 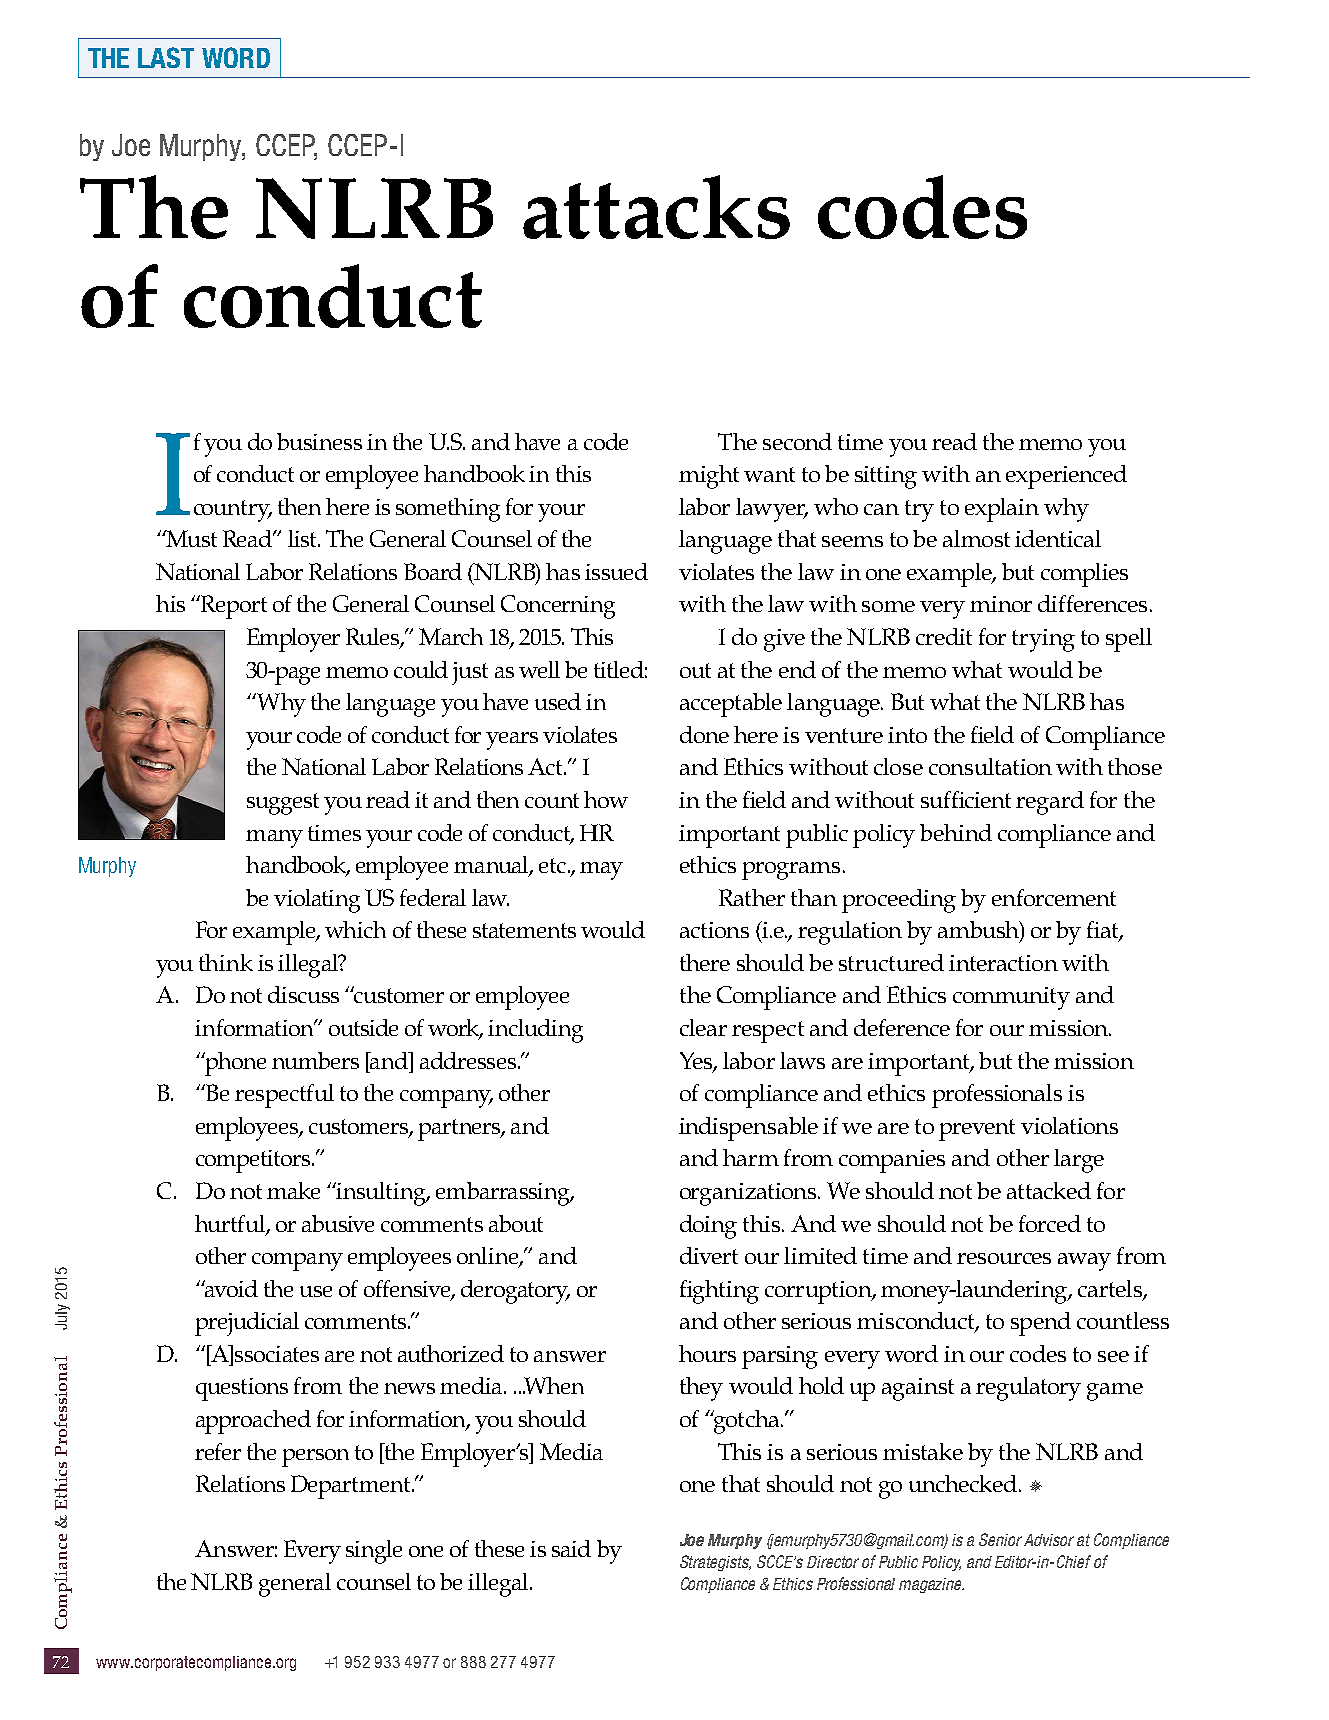 I want to click on attacks, so click(x=656, y=207).
